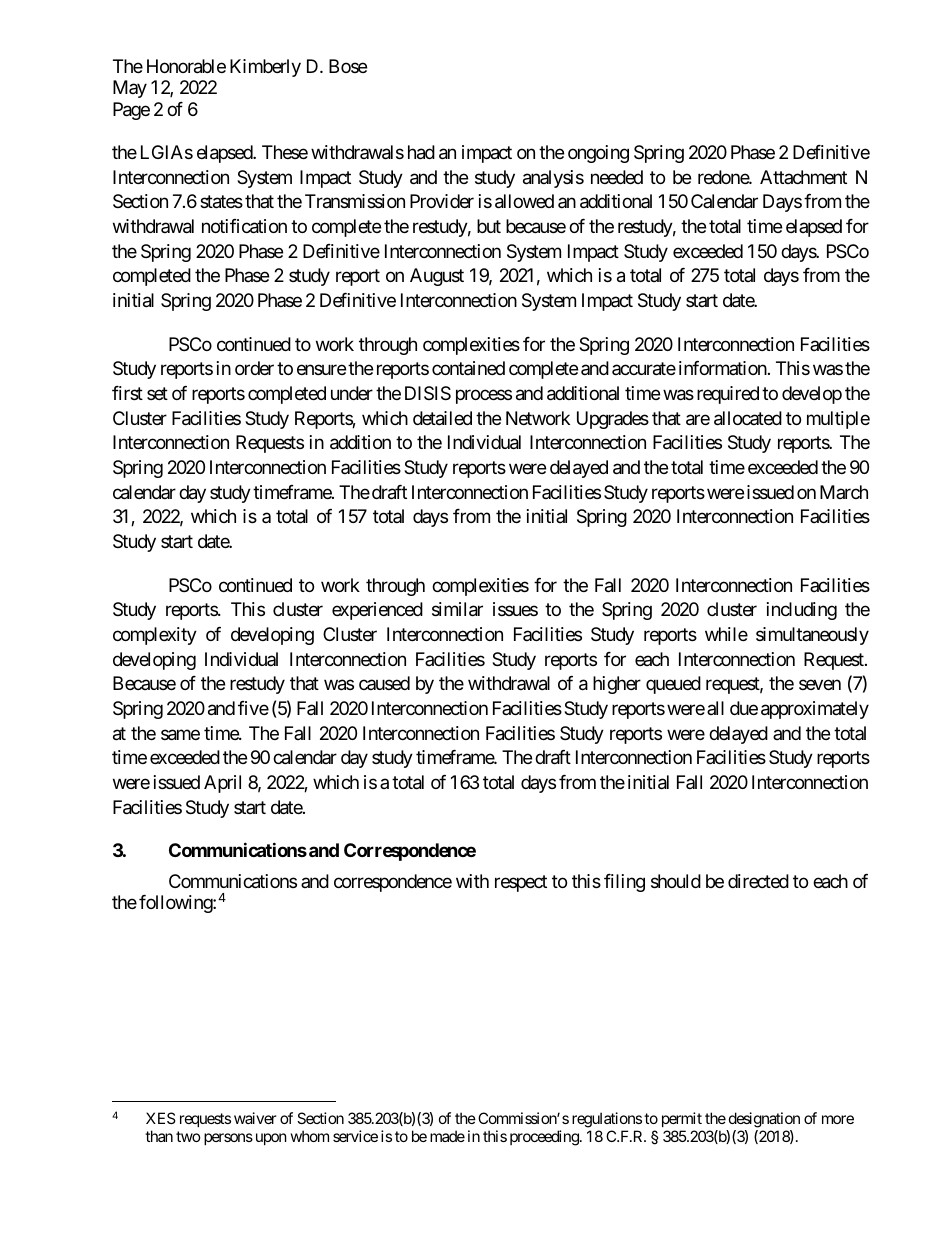 This screenshot has width=952, height=1233. Describe the element at coordinates (802, 611) in the screenshot. I see `including` at that location.
